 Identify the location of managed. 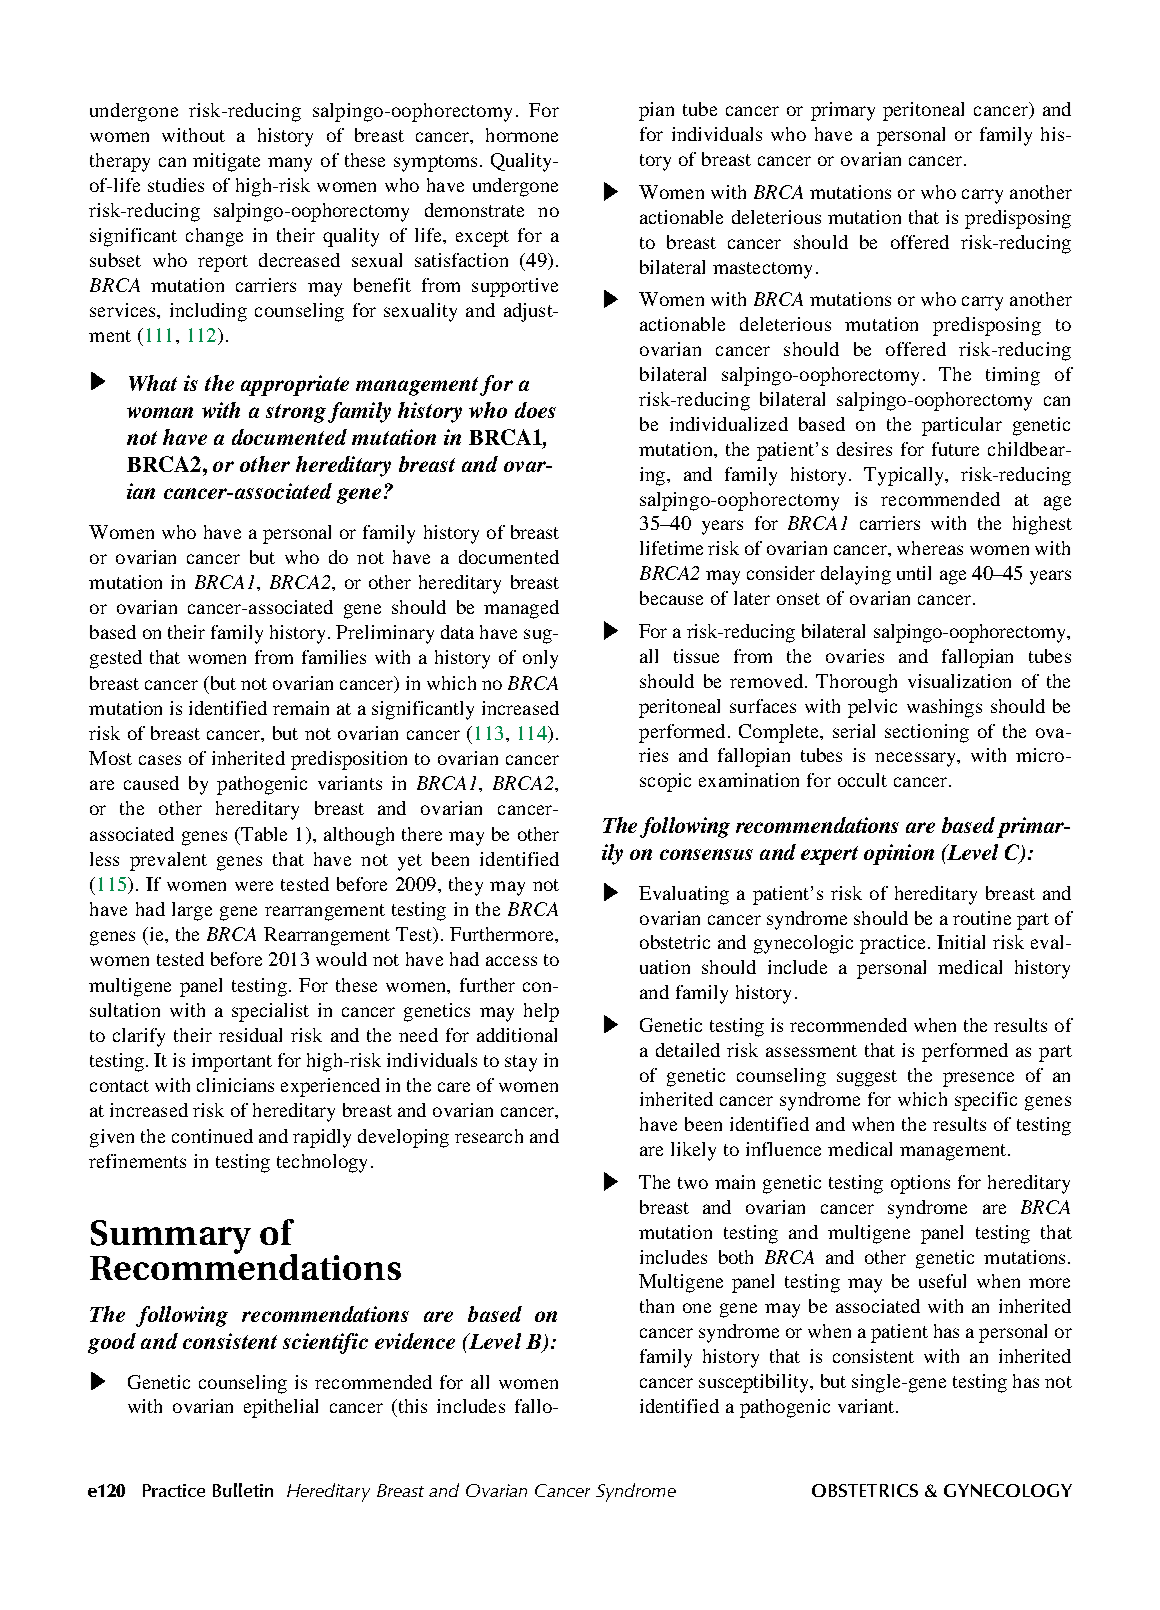
(521, 609).
